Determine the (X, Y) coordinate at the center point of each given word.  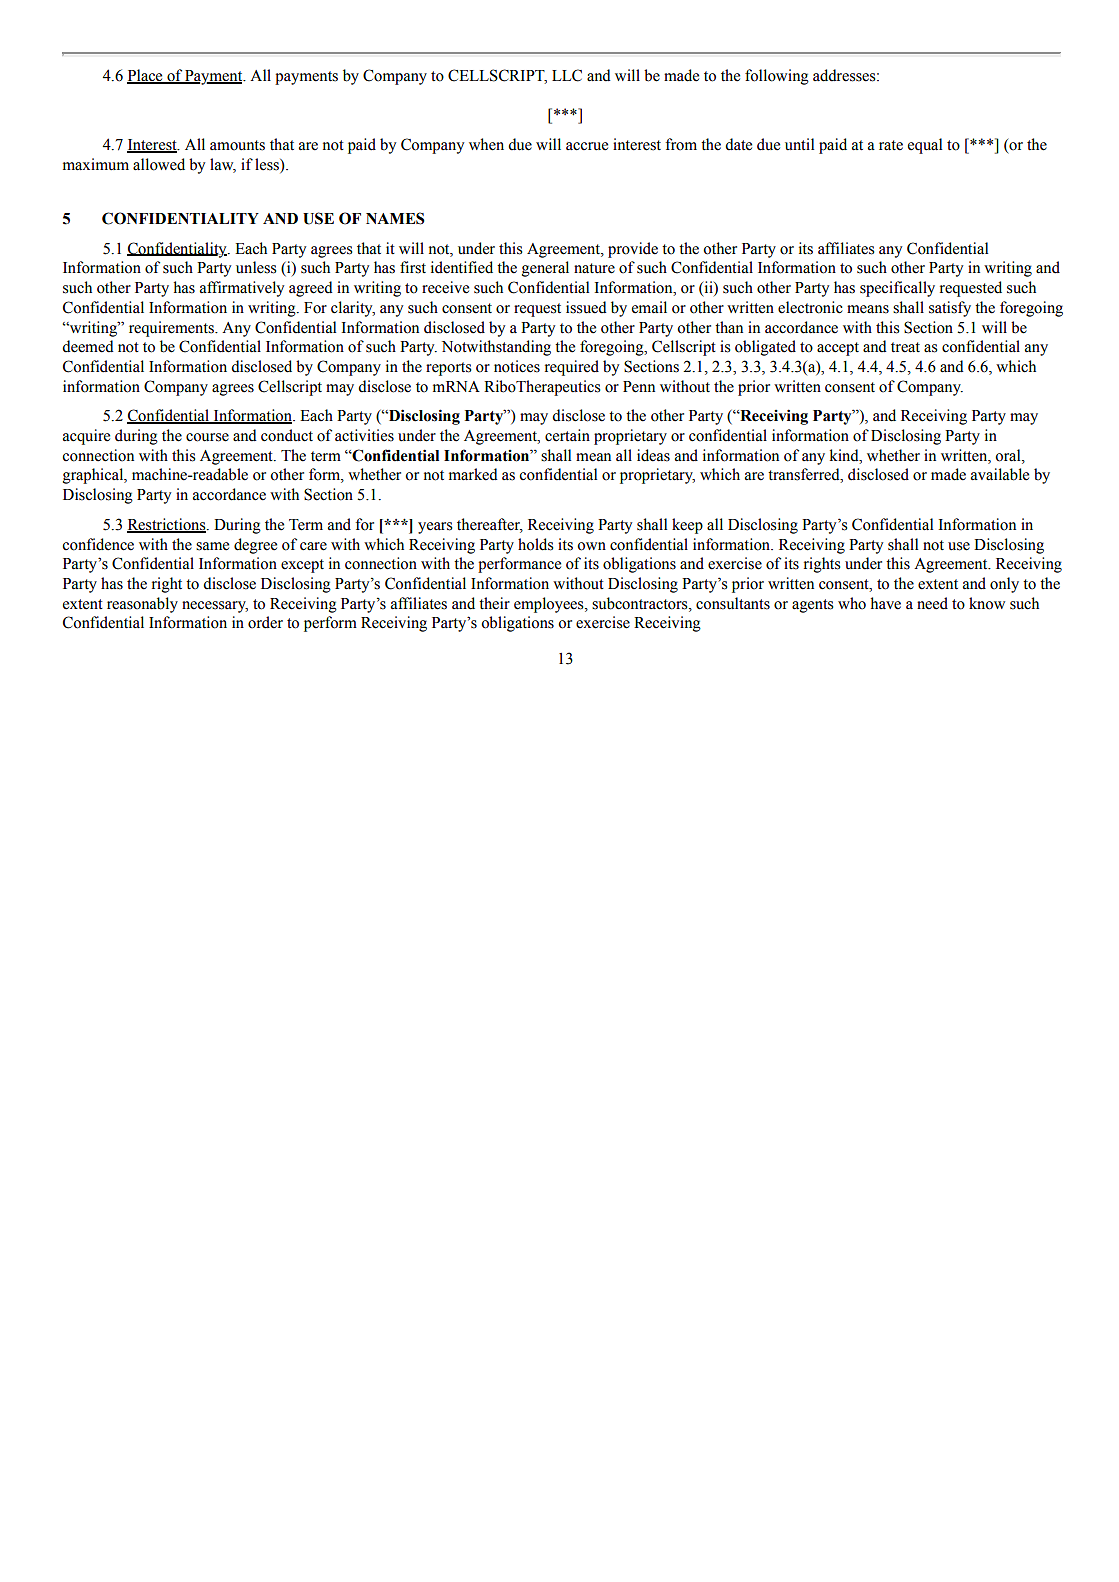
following (777, 77)
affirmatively (242, 289)
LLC (567, 75)
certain (567, 435)
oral (1009, 455)
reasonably (142, 605)
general (545, 269)
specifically (897, 289)
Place (146, 76)
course (207, 437)
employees (550, 605)
